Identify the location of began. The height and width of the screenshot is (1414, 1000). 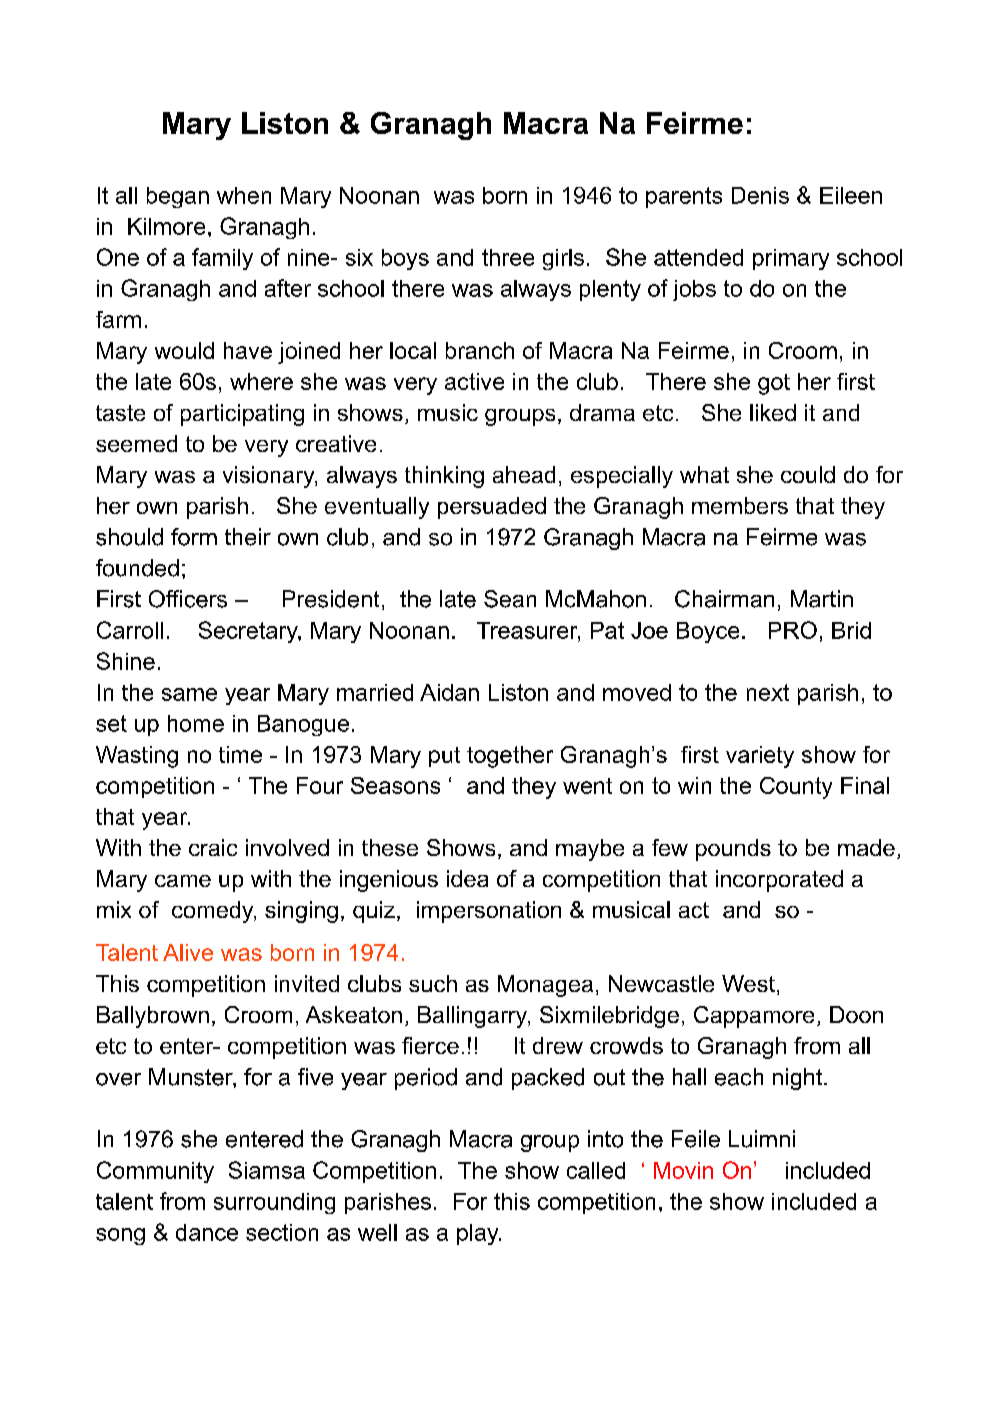
(178, 197).
